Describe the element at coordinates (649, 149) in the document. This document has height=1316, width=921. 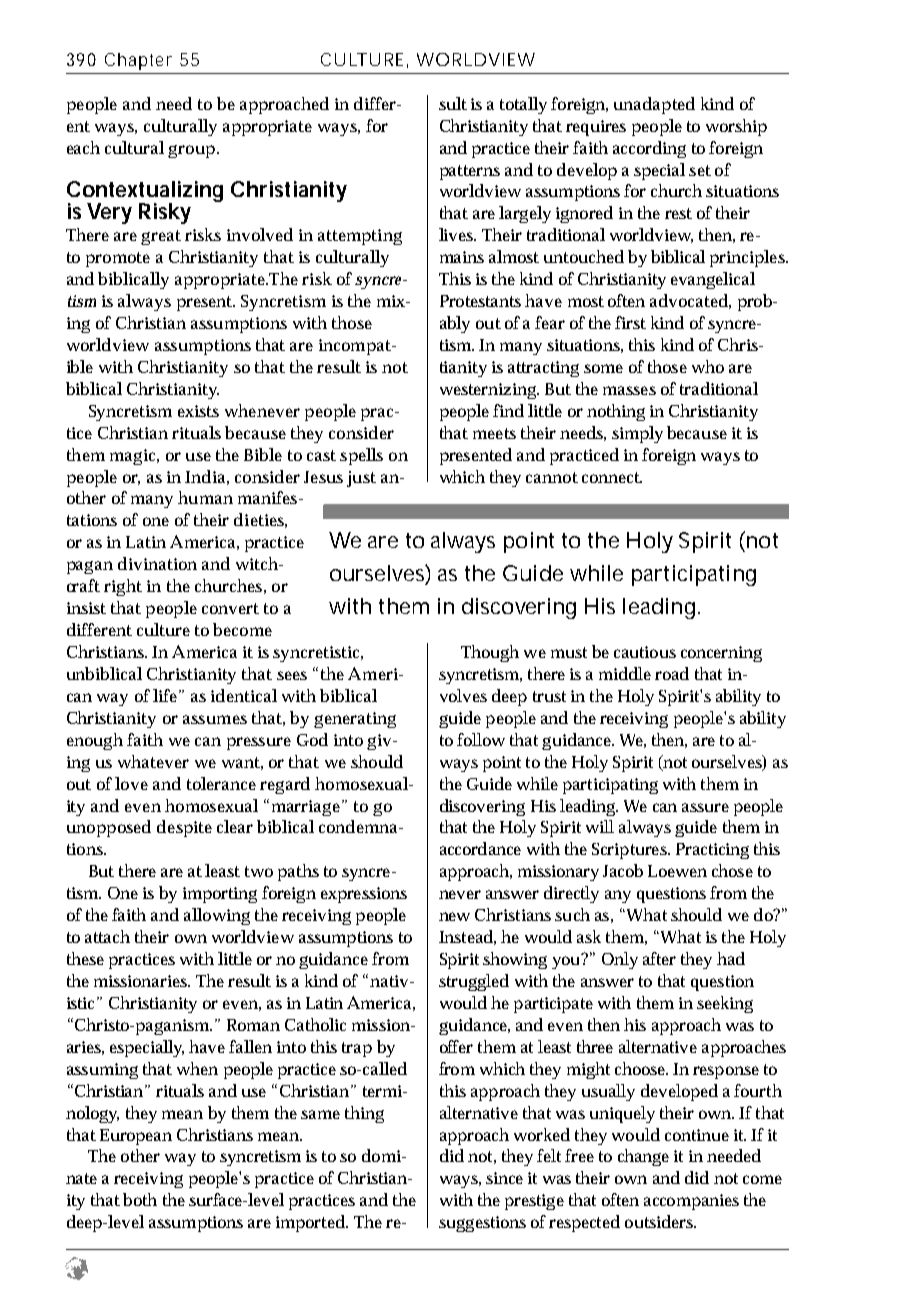
I see `according` at that location.
